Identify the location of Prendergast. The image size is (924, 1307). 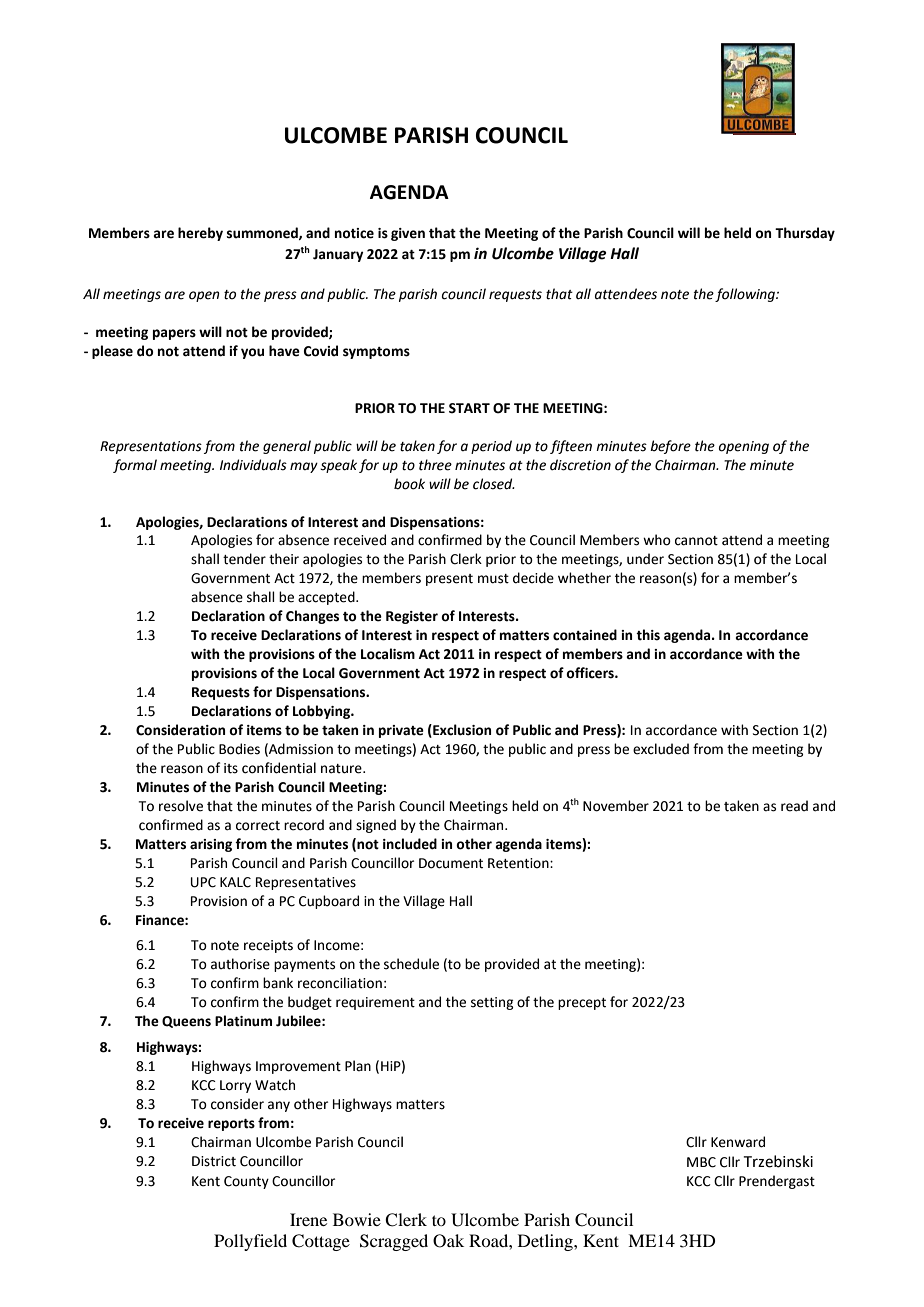
(777, 1182).
